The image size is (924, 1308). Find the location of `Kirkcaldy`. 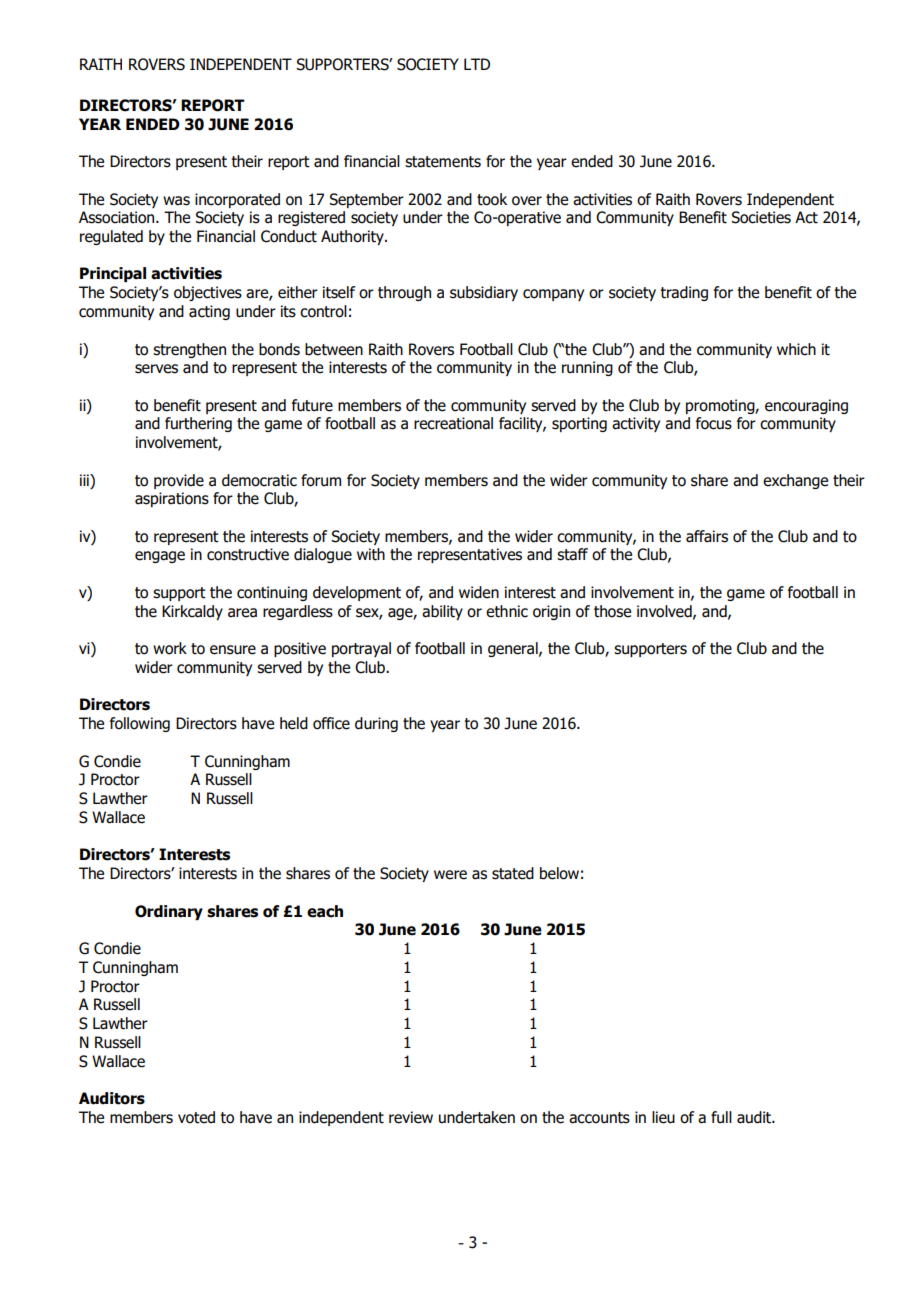

Kirkcaldy is located at coordinates (192, 612).
